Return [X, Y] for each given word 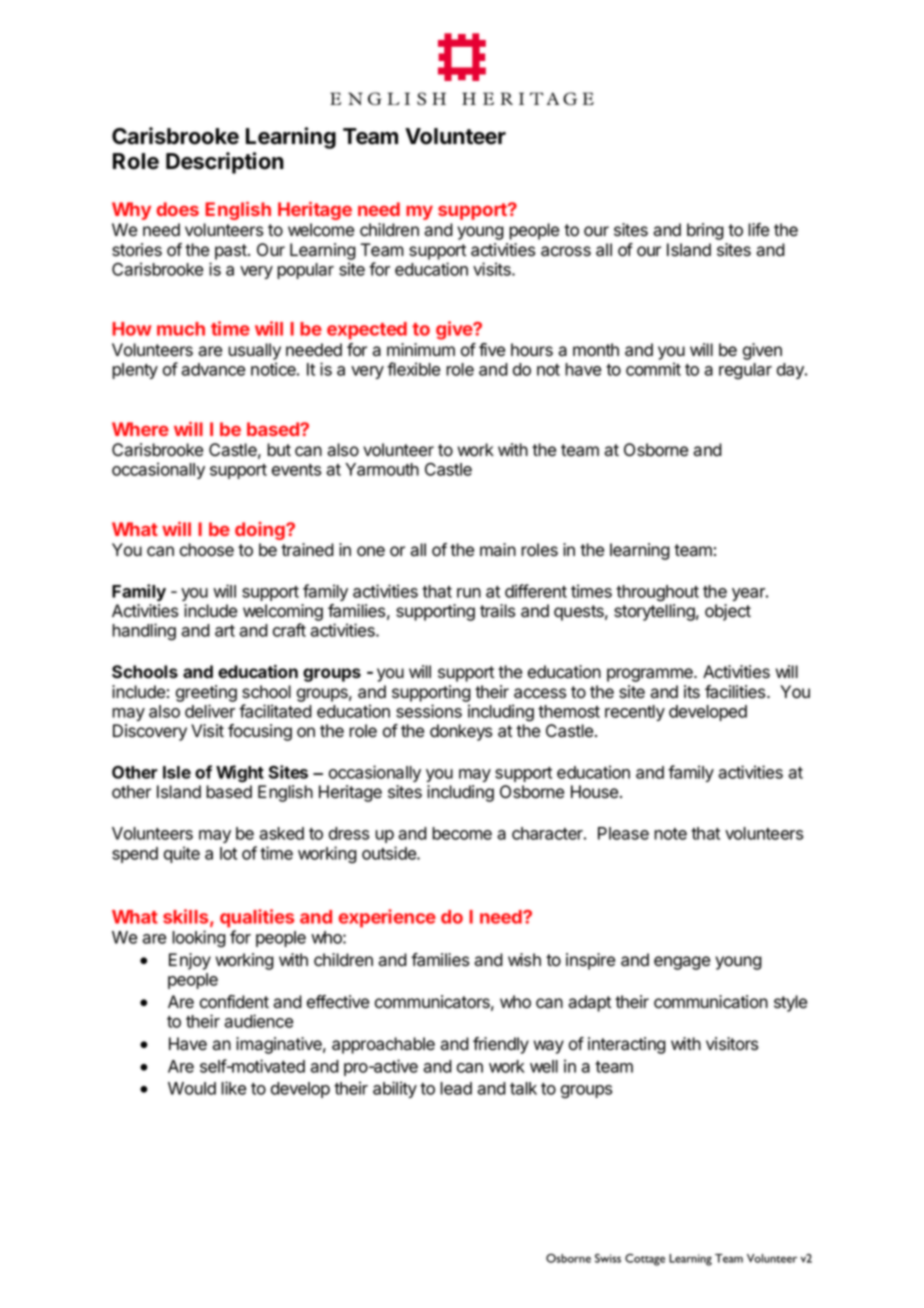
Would [192, 1088]
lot [228, 853]
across [566, 251]
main [498, 550]
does [178, 209]
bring [705, 231]
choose [207, 550]
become [462, 833]
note [670, 834]
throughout [657, 593]
